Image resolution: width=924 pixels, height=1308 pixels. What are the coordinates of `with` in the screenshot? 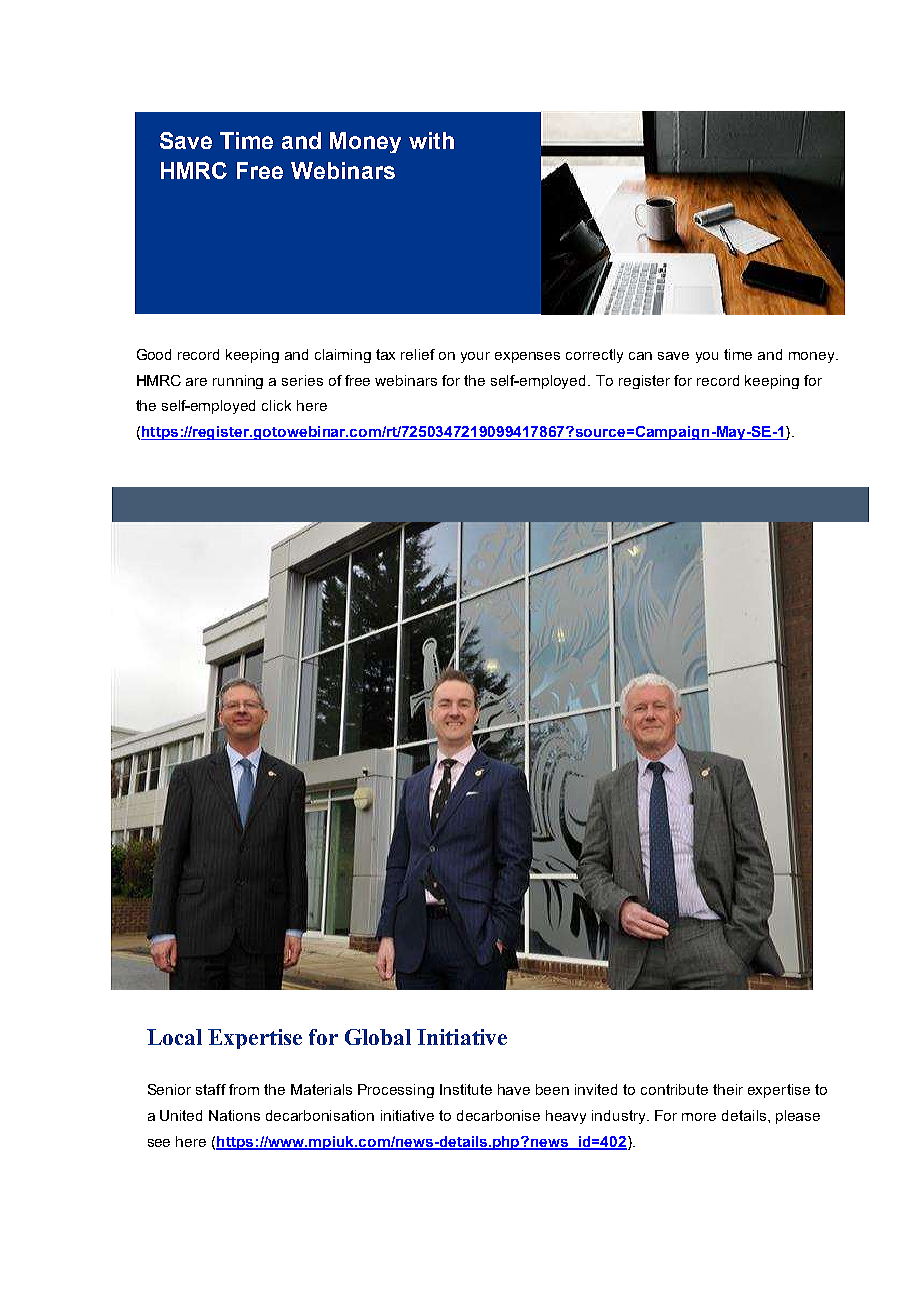 It's located at (431, 140).
